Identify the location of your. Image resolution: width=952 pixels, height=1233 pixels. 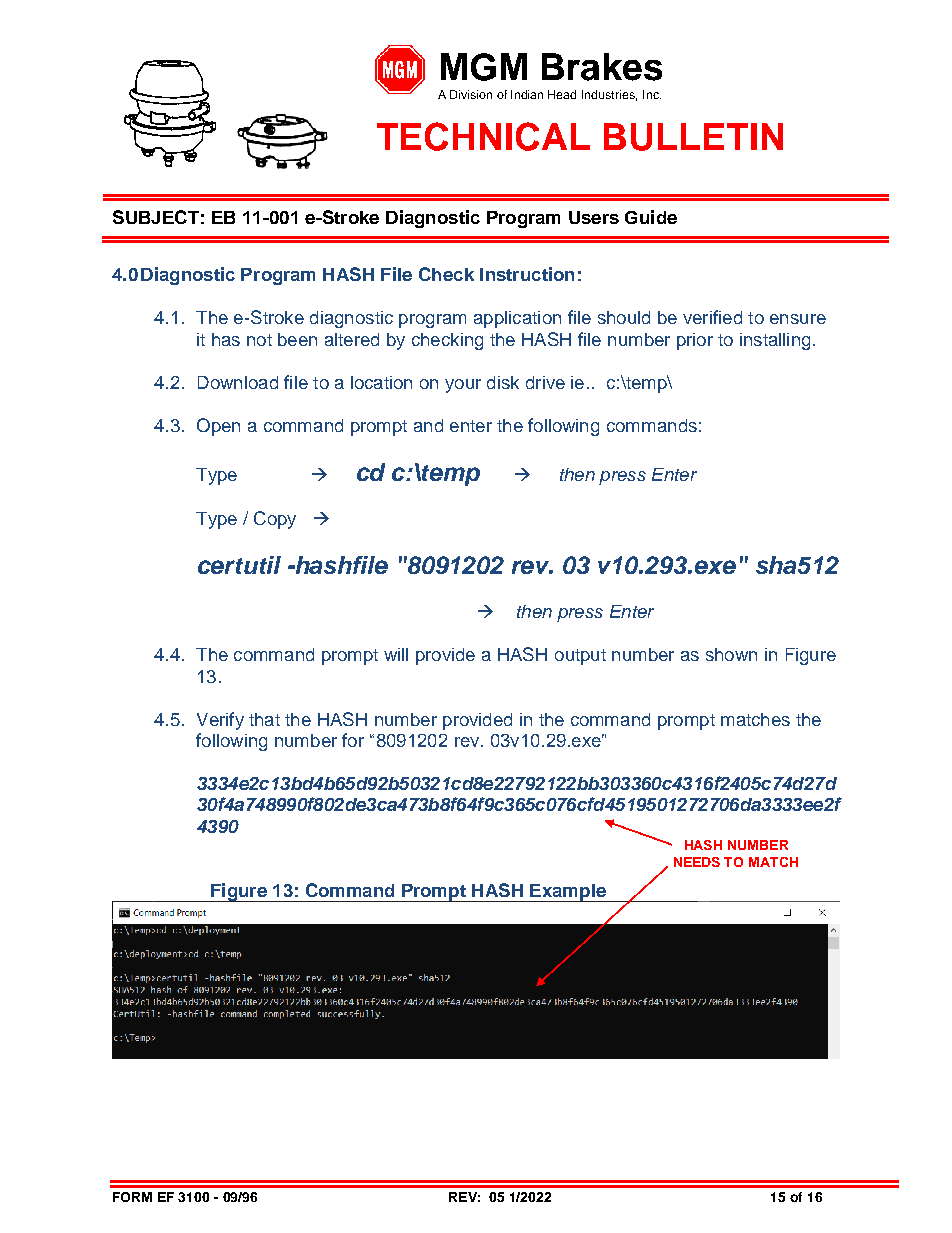
(463, 386).
